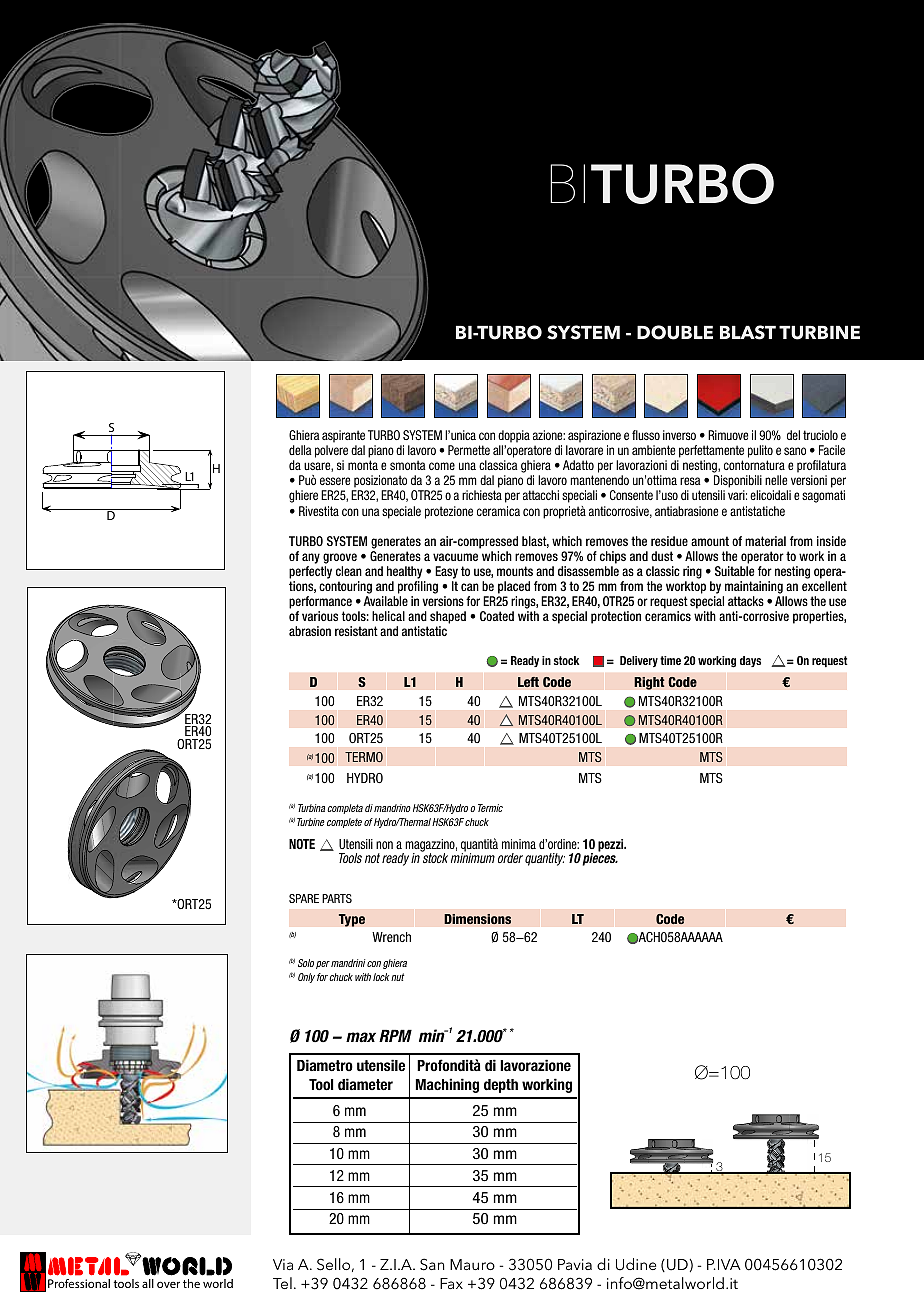  Describe the element at coordinates (302, 844) in the screenshot. I see `NOTE` at that location.
